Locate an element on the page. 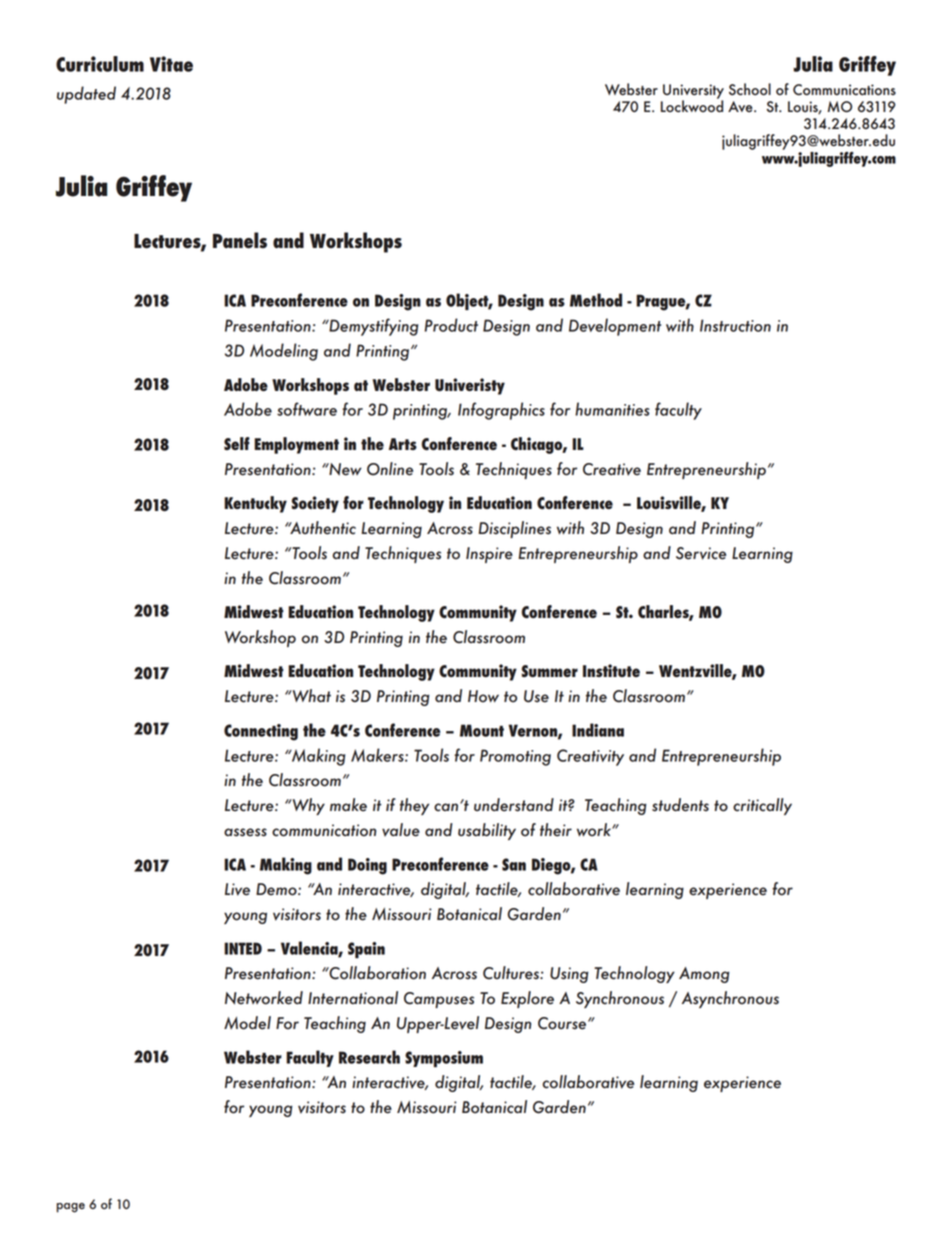  Vitae is located at coordinates (171, 64).
